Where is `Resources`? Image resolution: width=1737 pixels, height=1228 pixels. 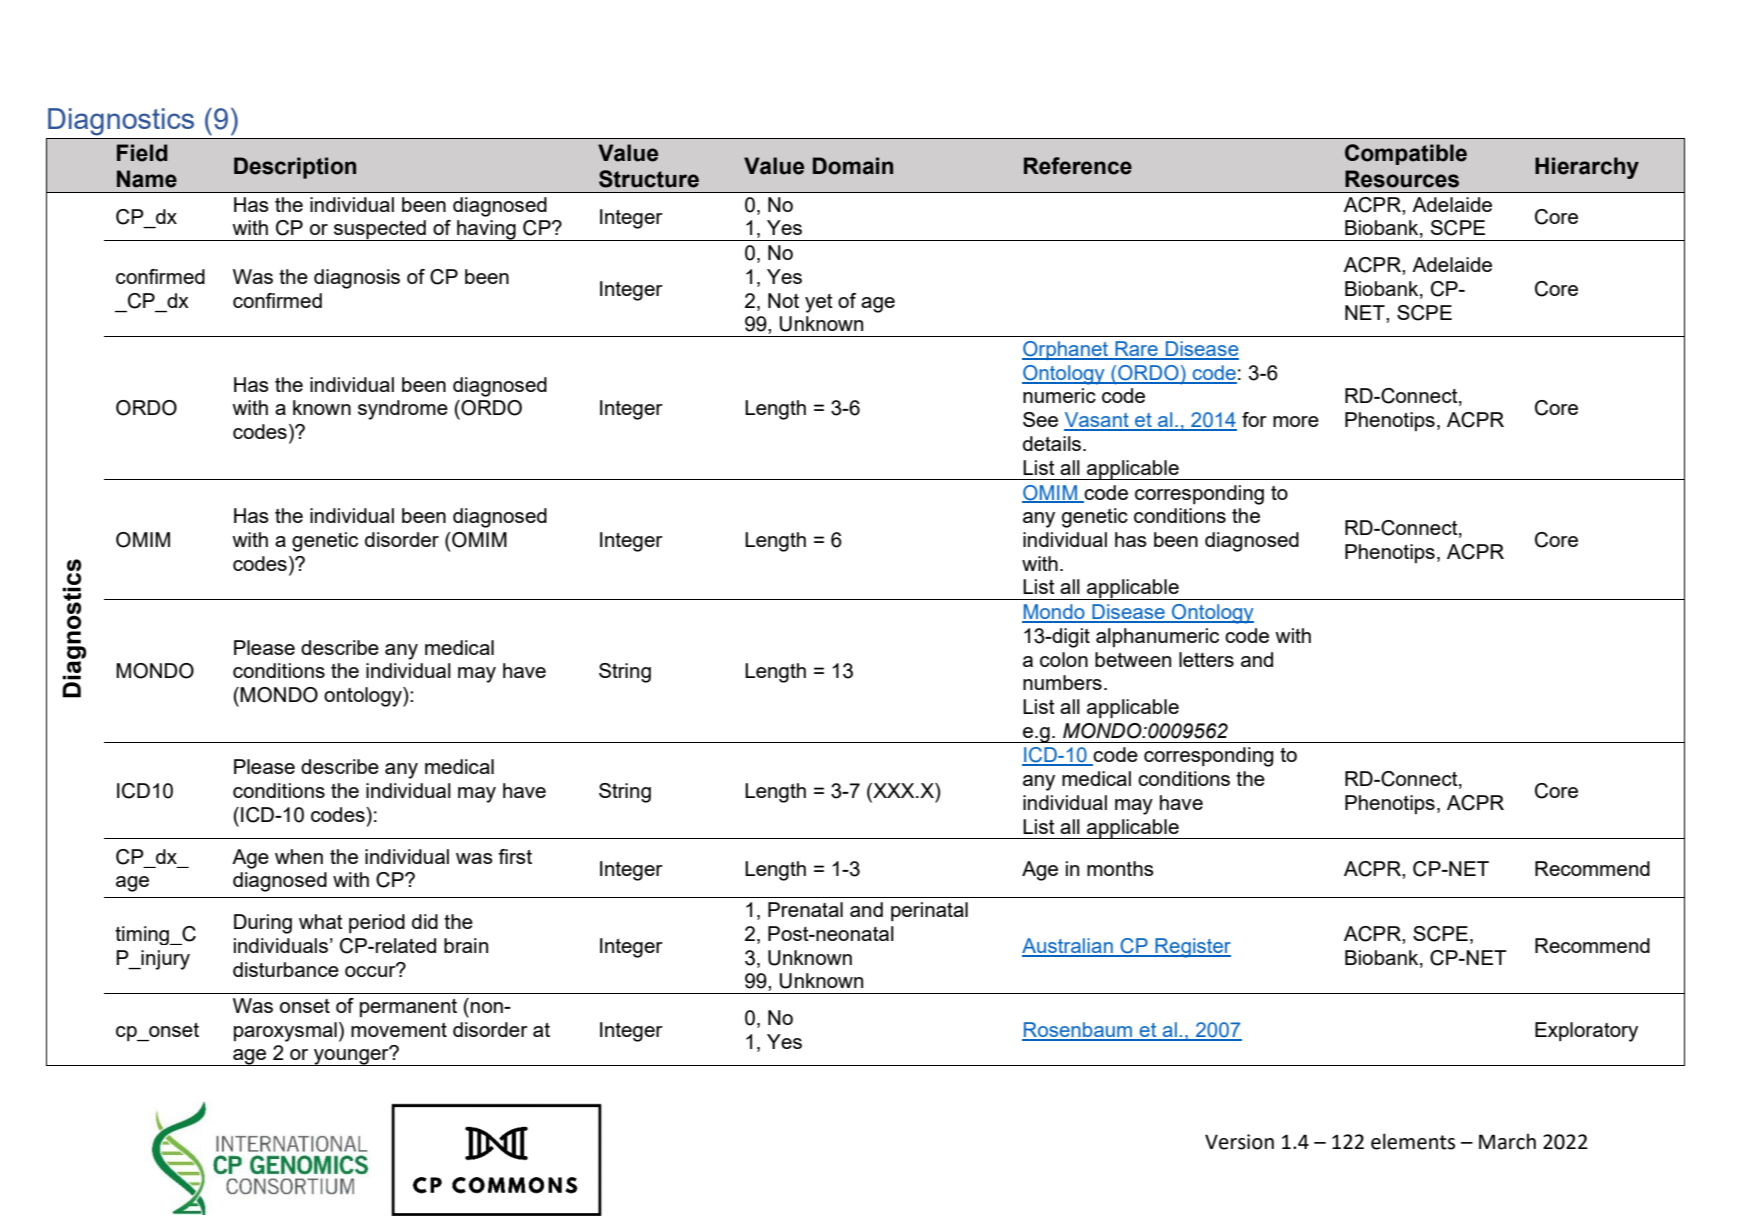 Resources is located at coordinates (1402, 179).
